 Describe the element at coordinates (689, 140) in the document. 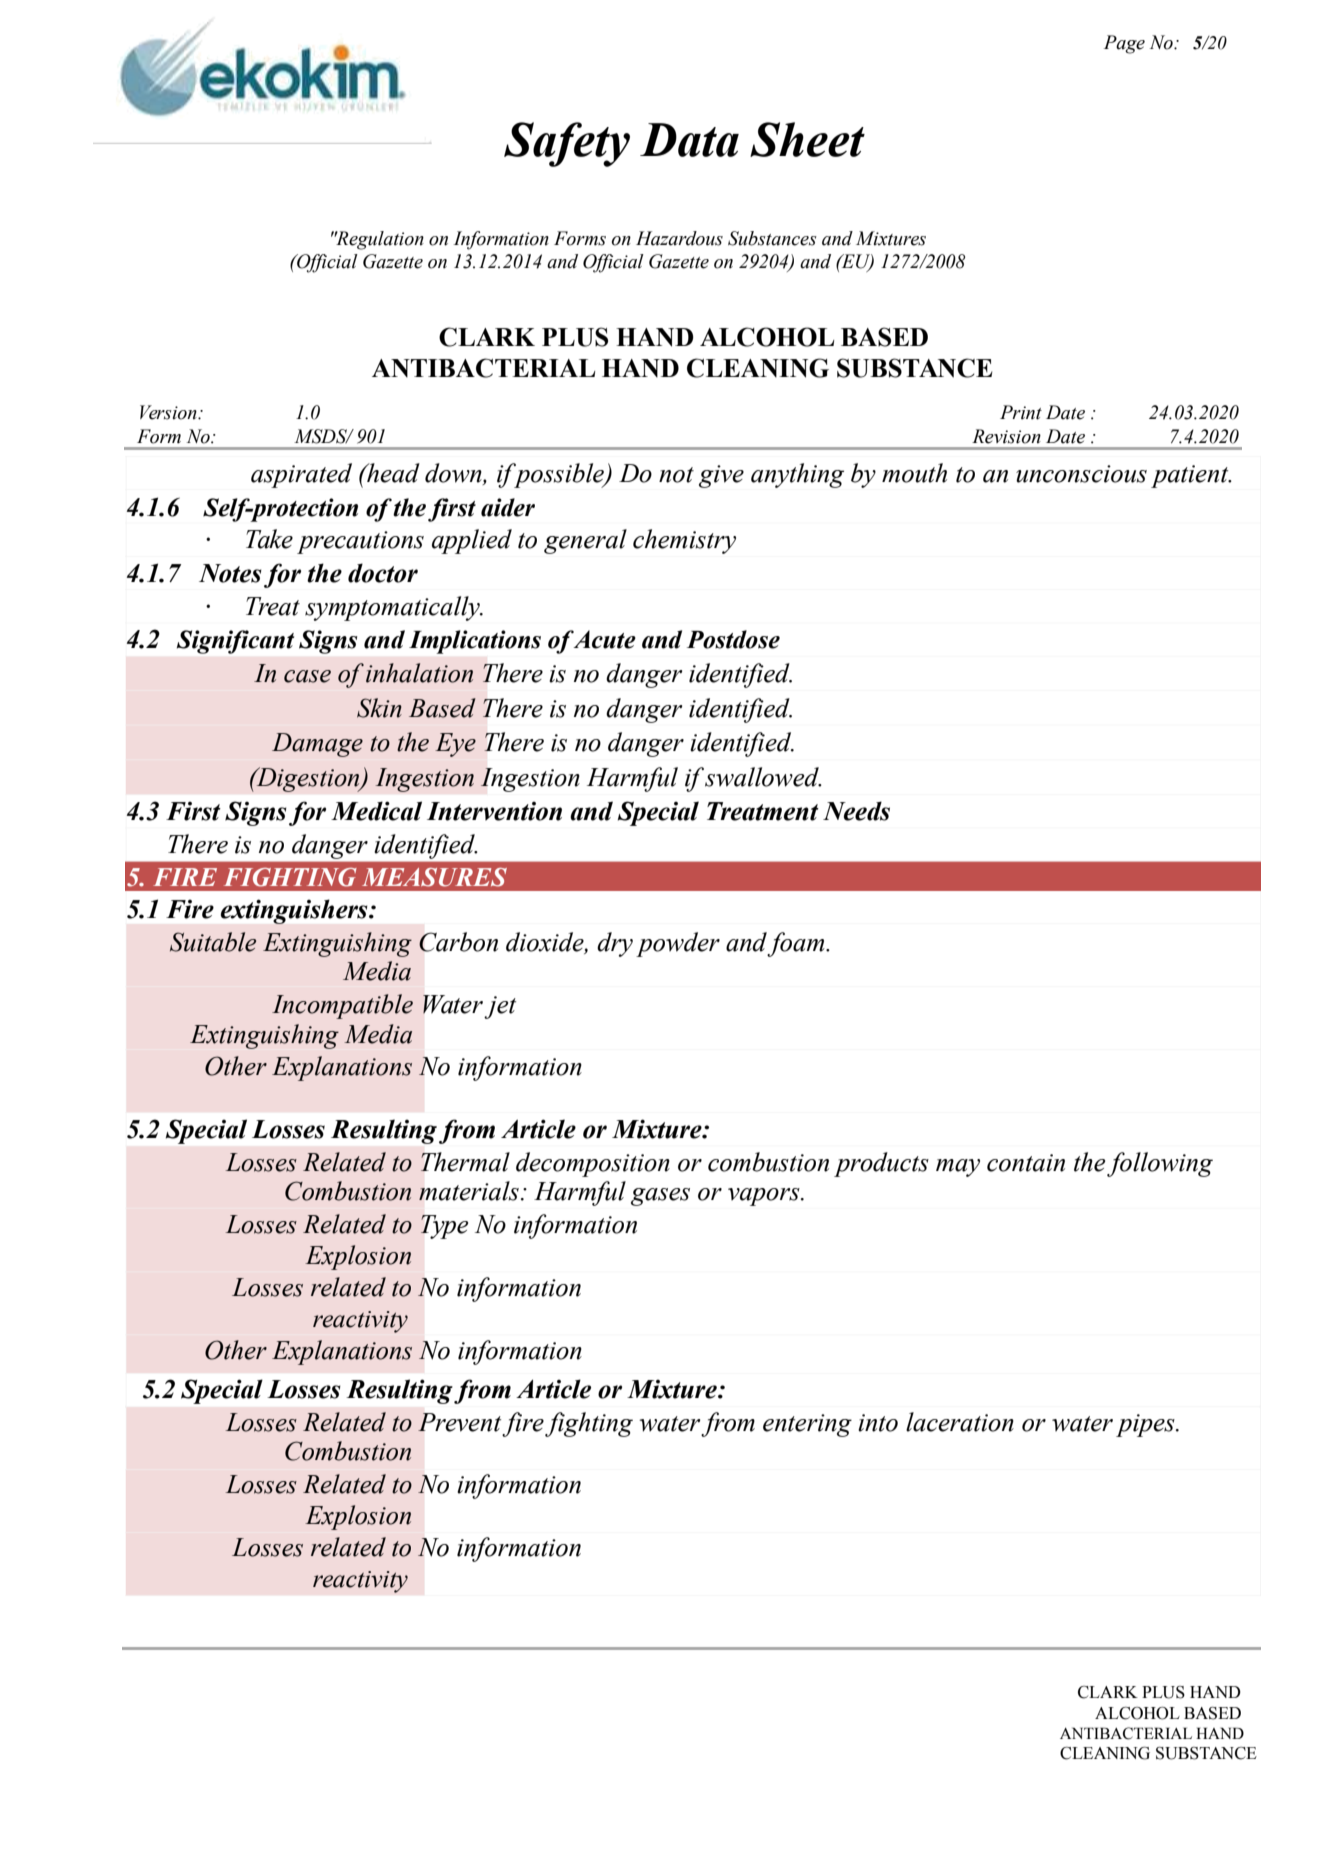

I see `Data` at that location.
